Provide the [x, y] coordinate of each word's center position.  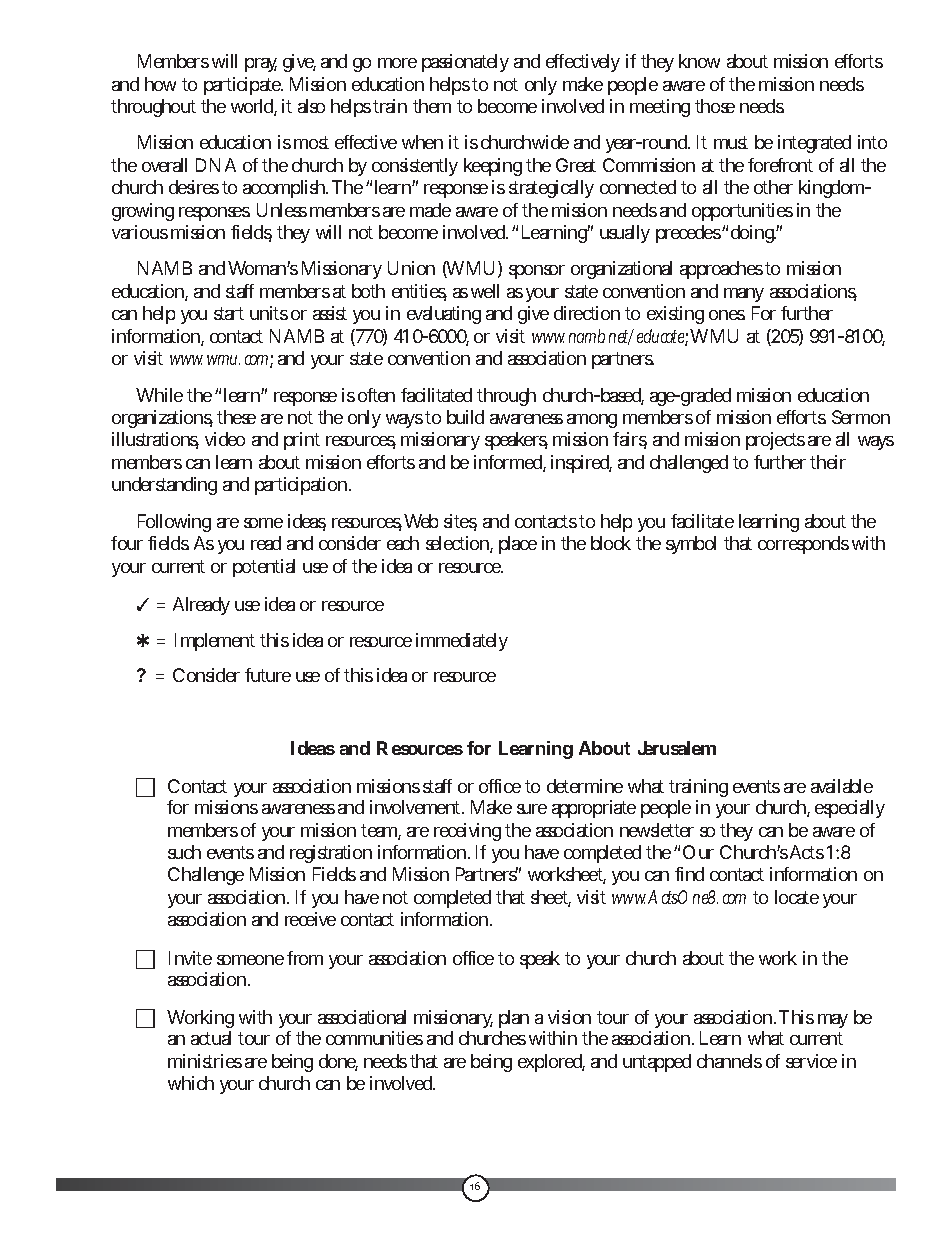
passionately [465, 63]
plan [514, 1021]
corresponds [803, 545]
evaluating [444, 315]
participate [243, 86]
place [518, 545]
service [811, 1061]
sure [532, 809]
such [184, 852]
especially [850, 809]
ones [727, 315]
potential [264, 568]
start [229, 313]
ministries [205, 1061]
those [715, 106]
